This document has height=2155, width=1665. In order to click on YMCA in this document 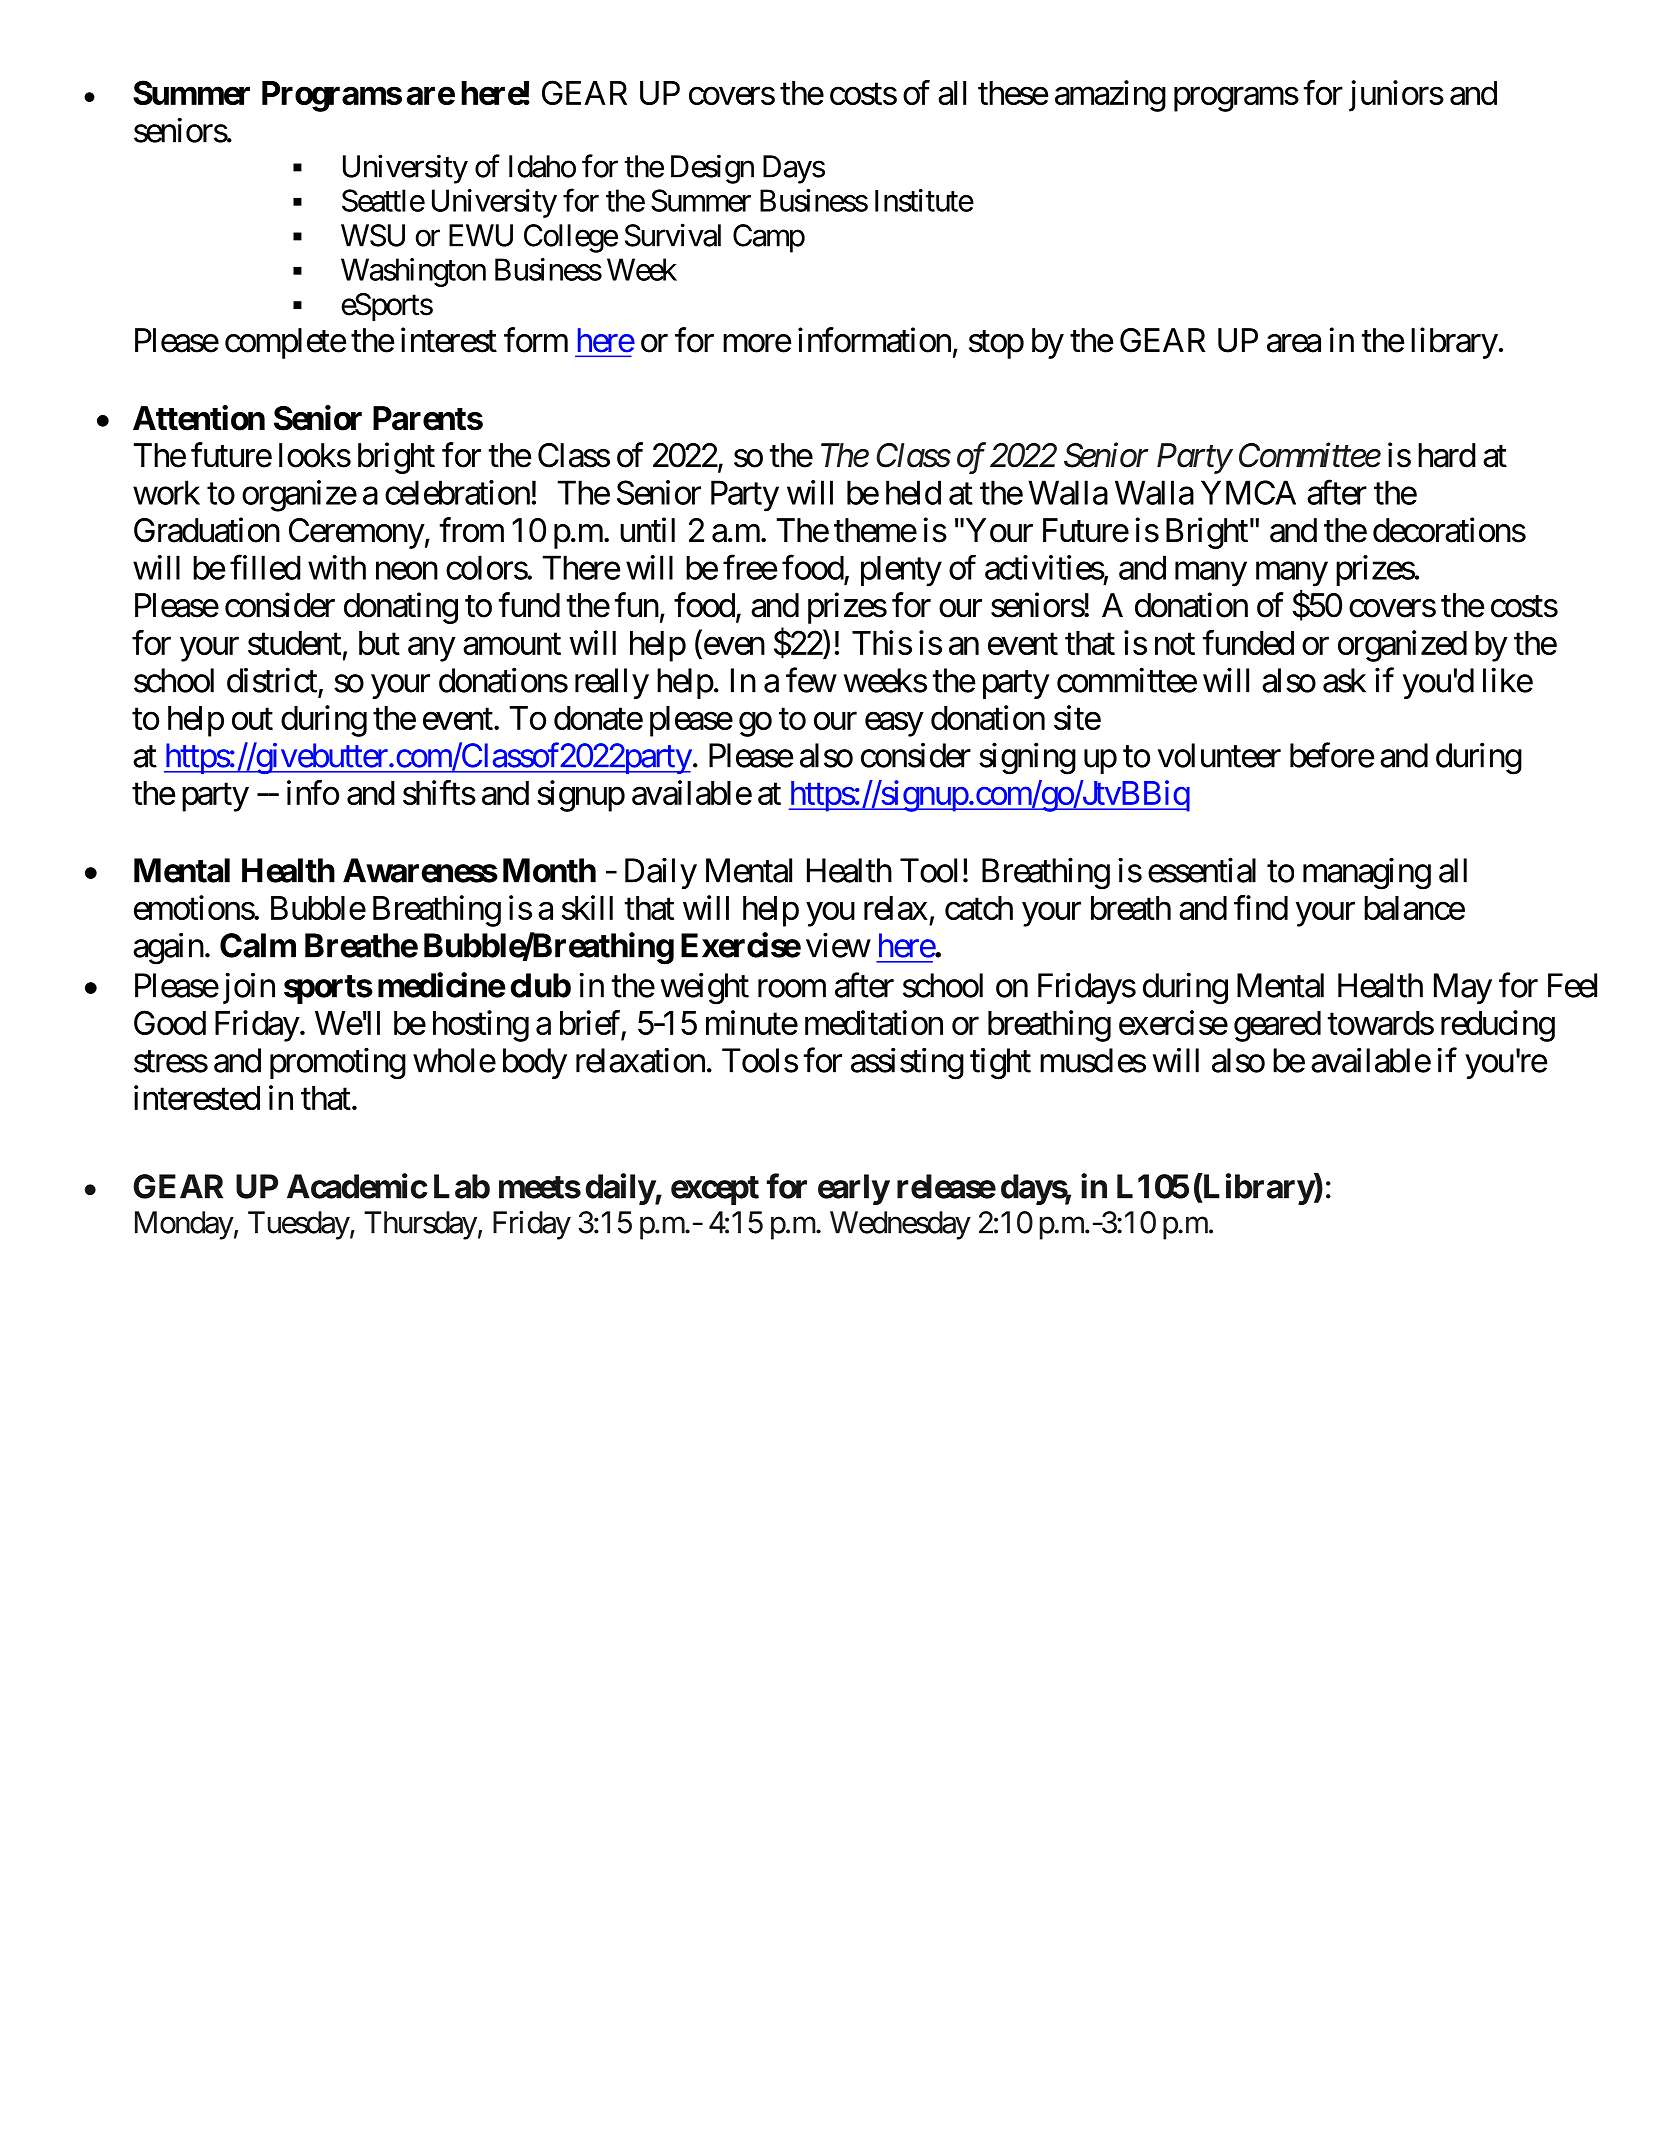, I will do `click(1248, 492)`.
